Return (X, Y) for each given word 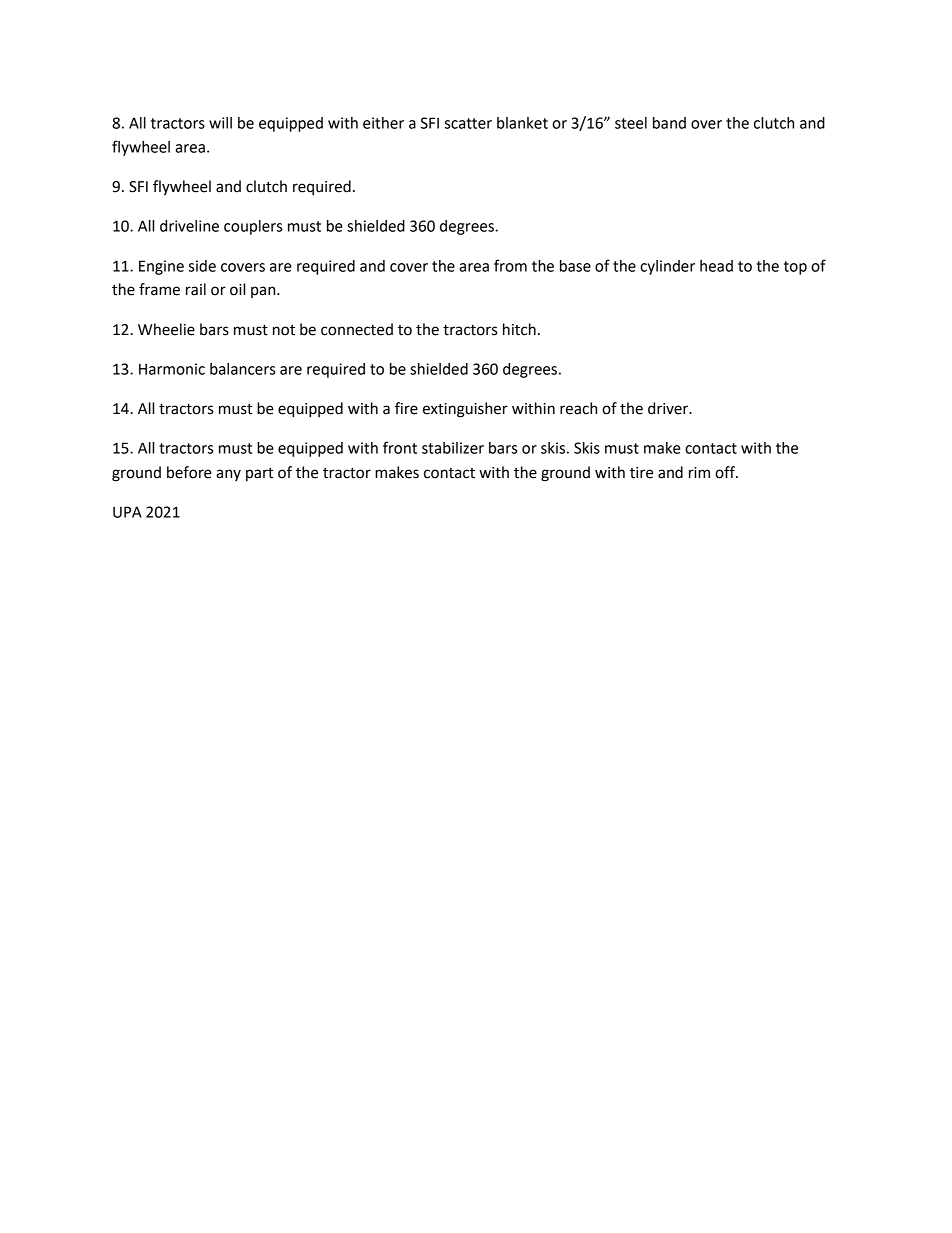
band (669, 123)
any (228, 475)
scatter (468, 123)
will (220, 123)
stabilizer (453, 448)
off (726, 472)
